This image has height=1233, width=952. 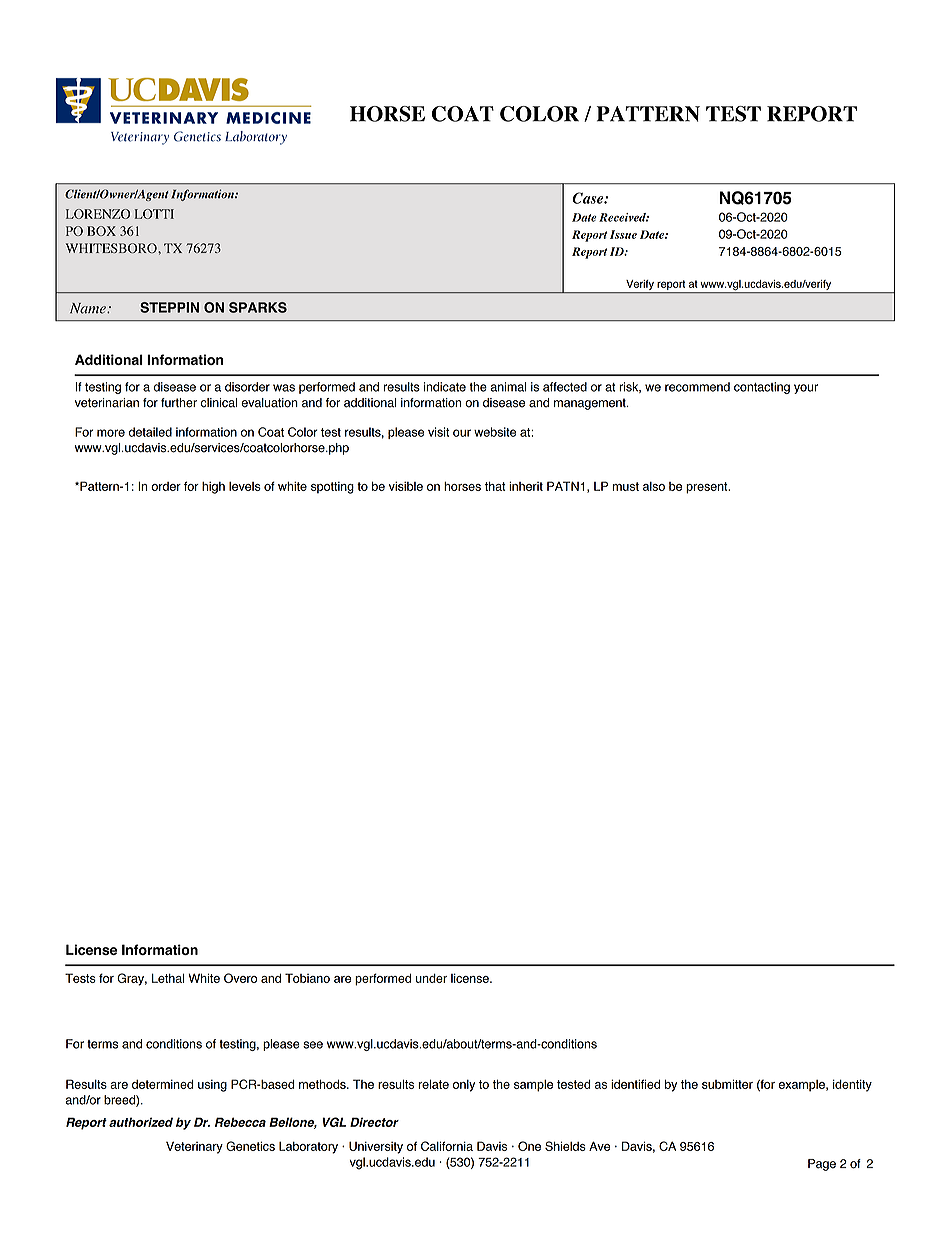 What do you see at coordinates (708, 488) in the image?
I see `present` at bounding box center [708, 488].
